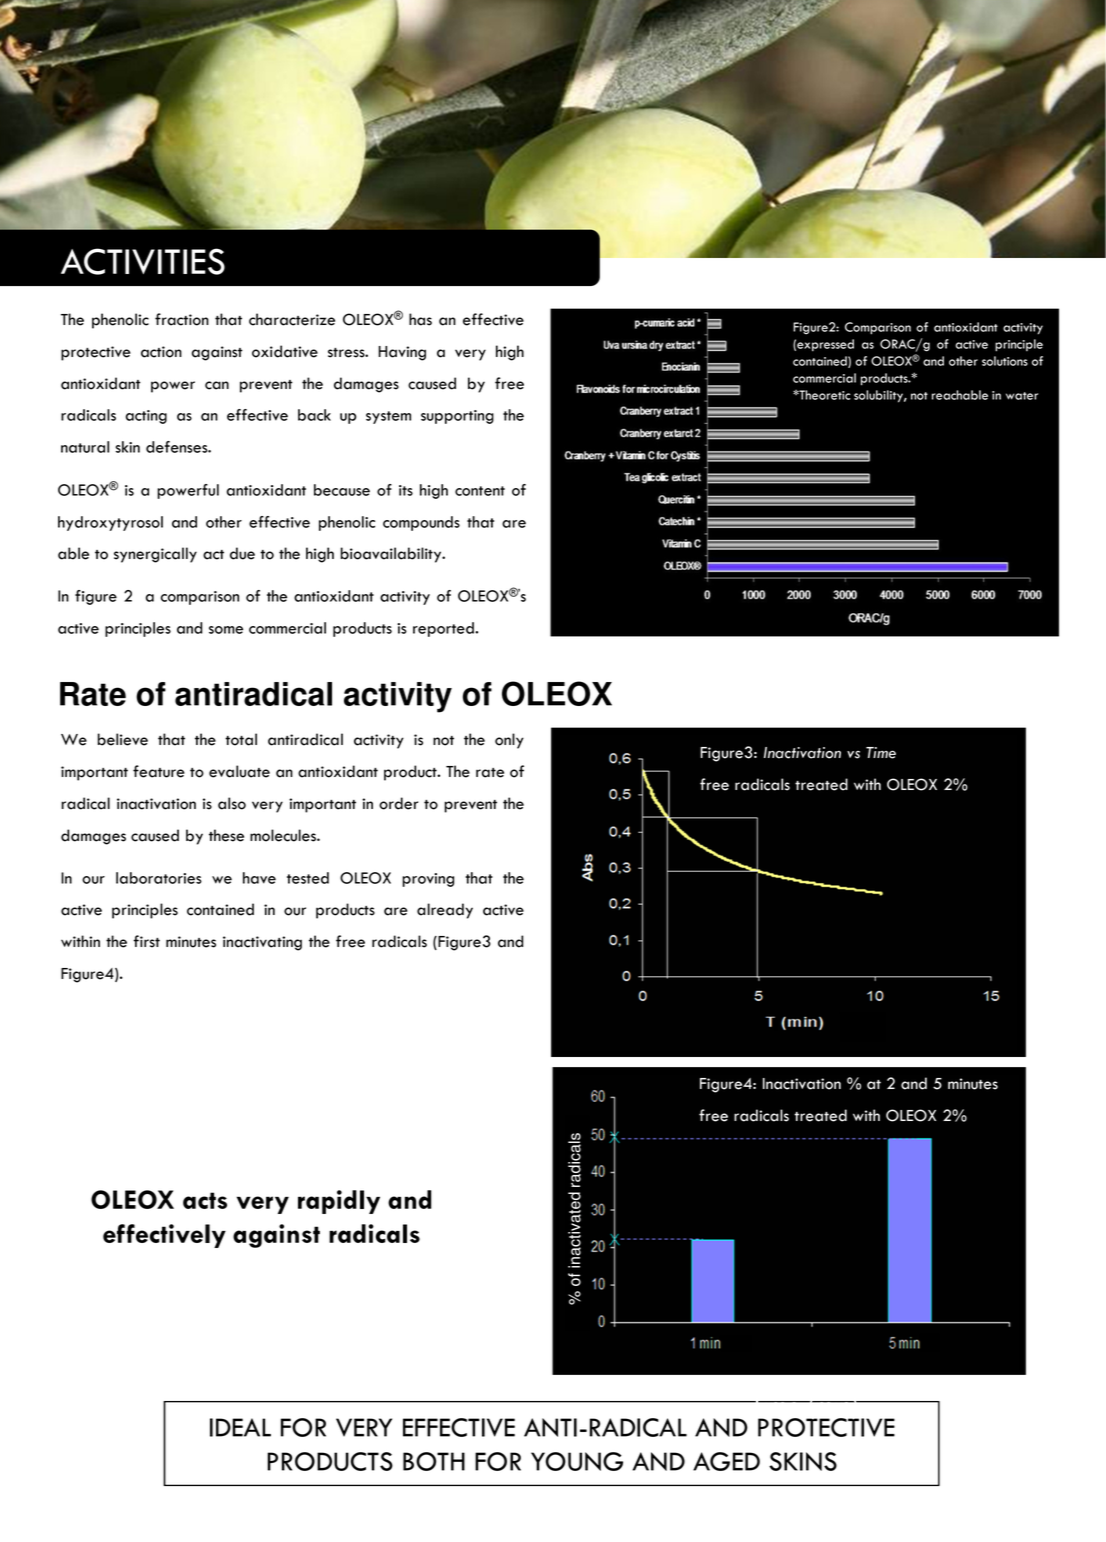 Image resolution: width=1106 pixels, height=1542 pixels. Describe the element at coordinates (143, 261) in the screenshot. I see `ACTIVITIES` at that location.
